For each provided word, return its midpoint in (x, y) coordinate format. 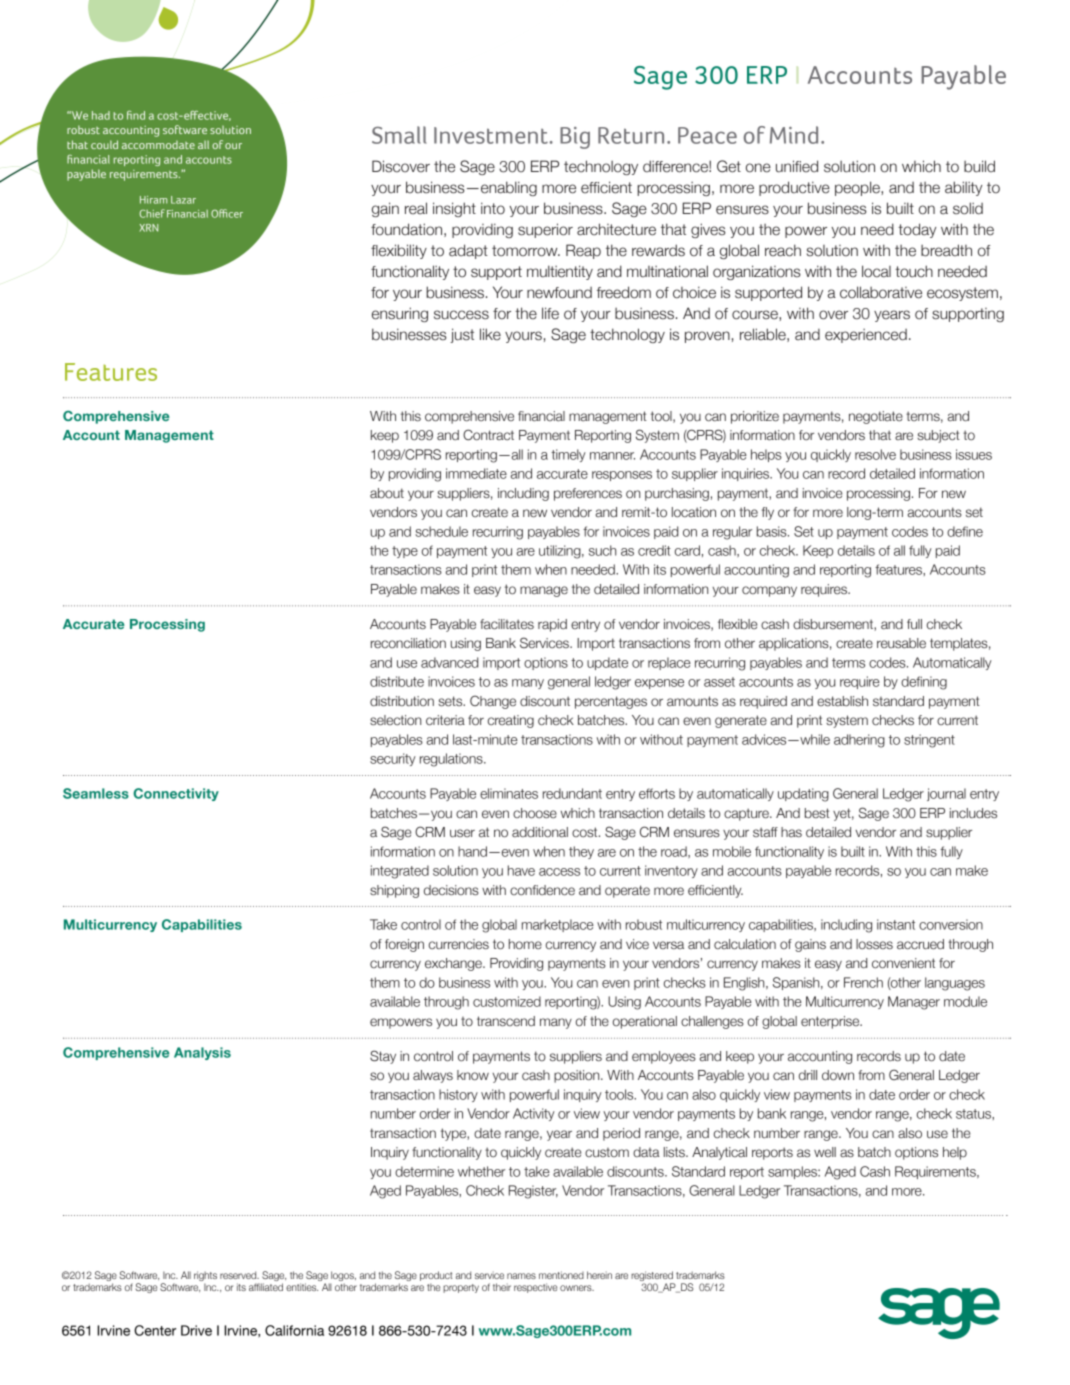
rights (205, 1276)
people (858, 188)
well (825, 1152)
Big (575, 138)
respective (535, 1288)
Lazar (183, 200)
